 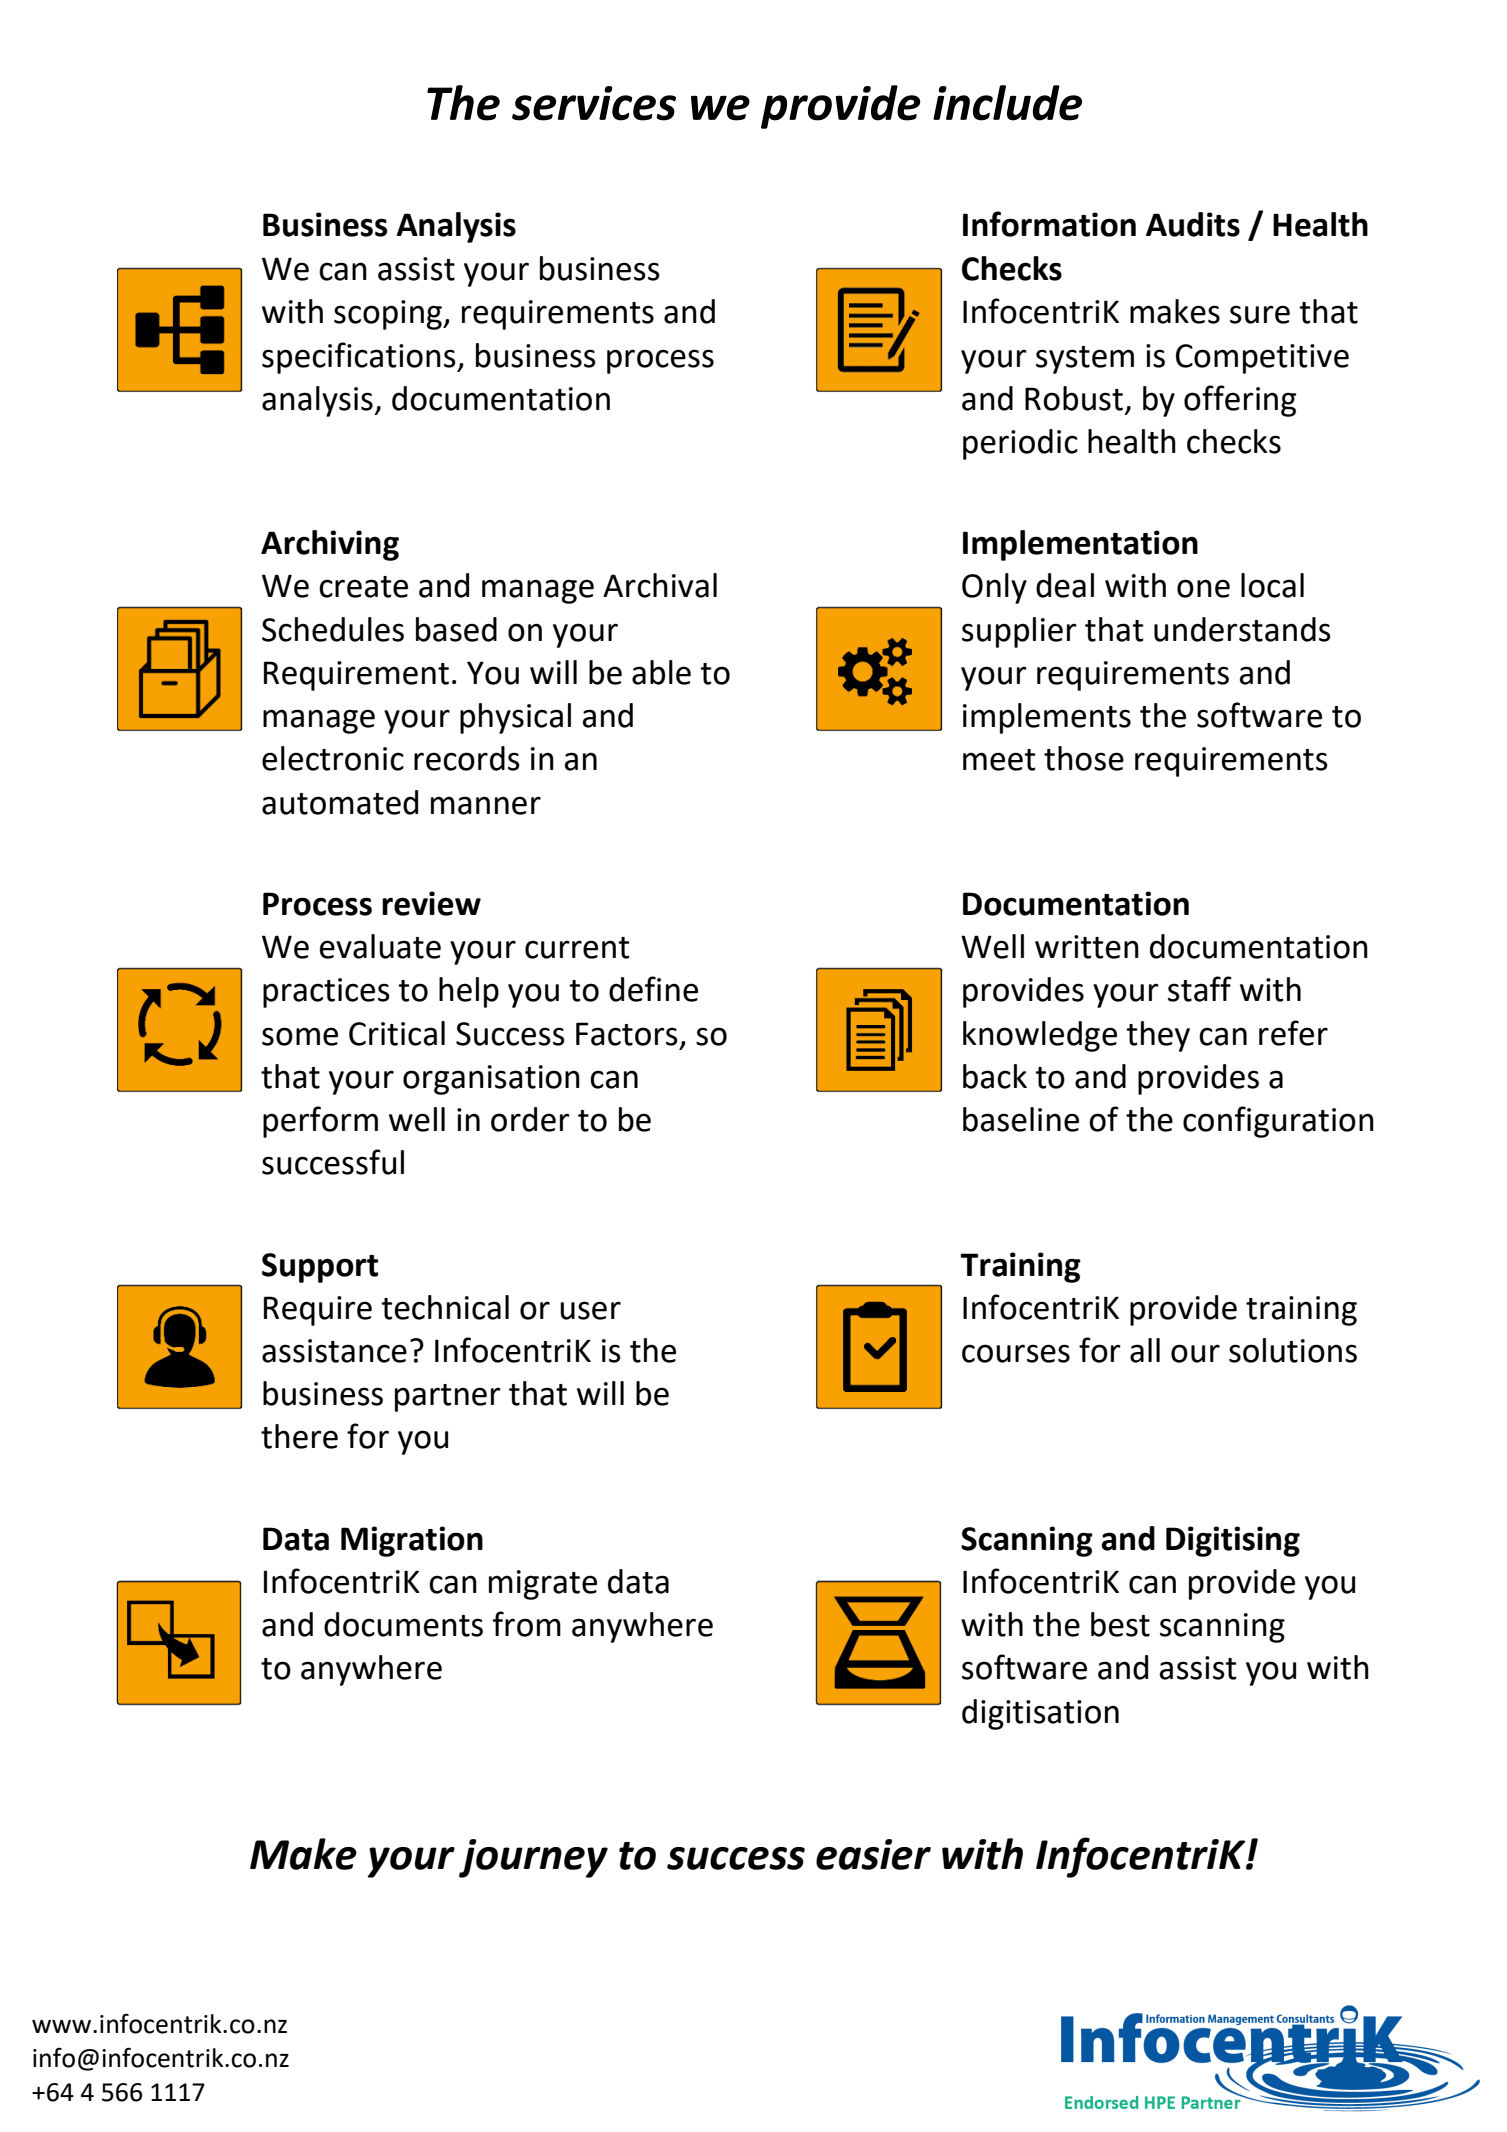 What do you see at coordinates (1193, 224) in the screenshot?
I see `Audits` at bounding box center [1193, 224].
